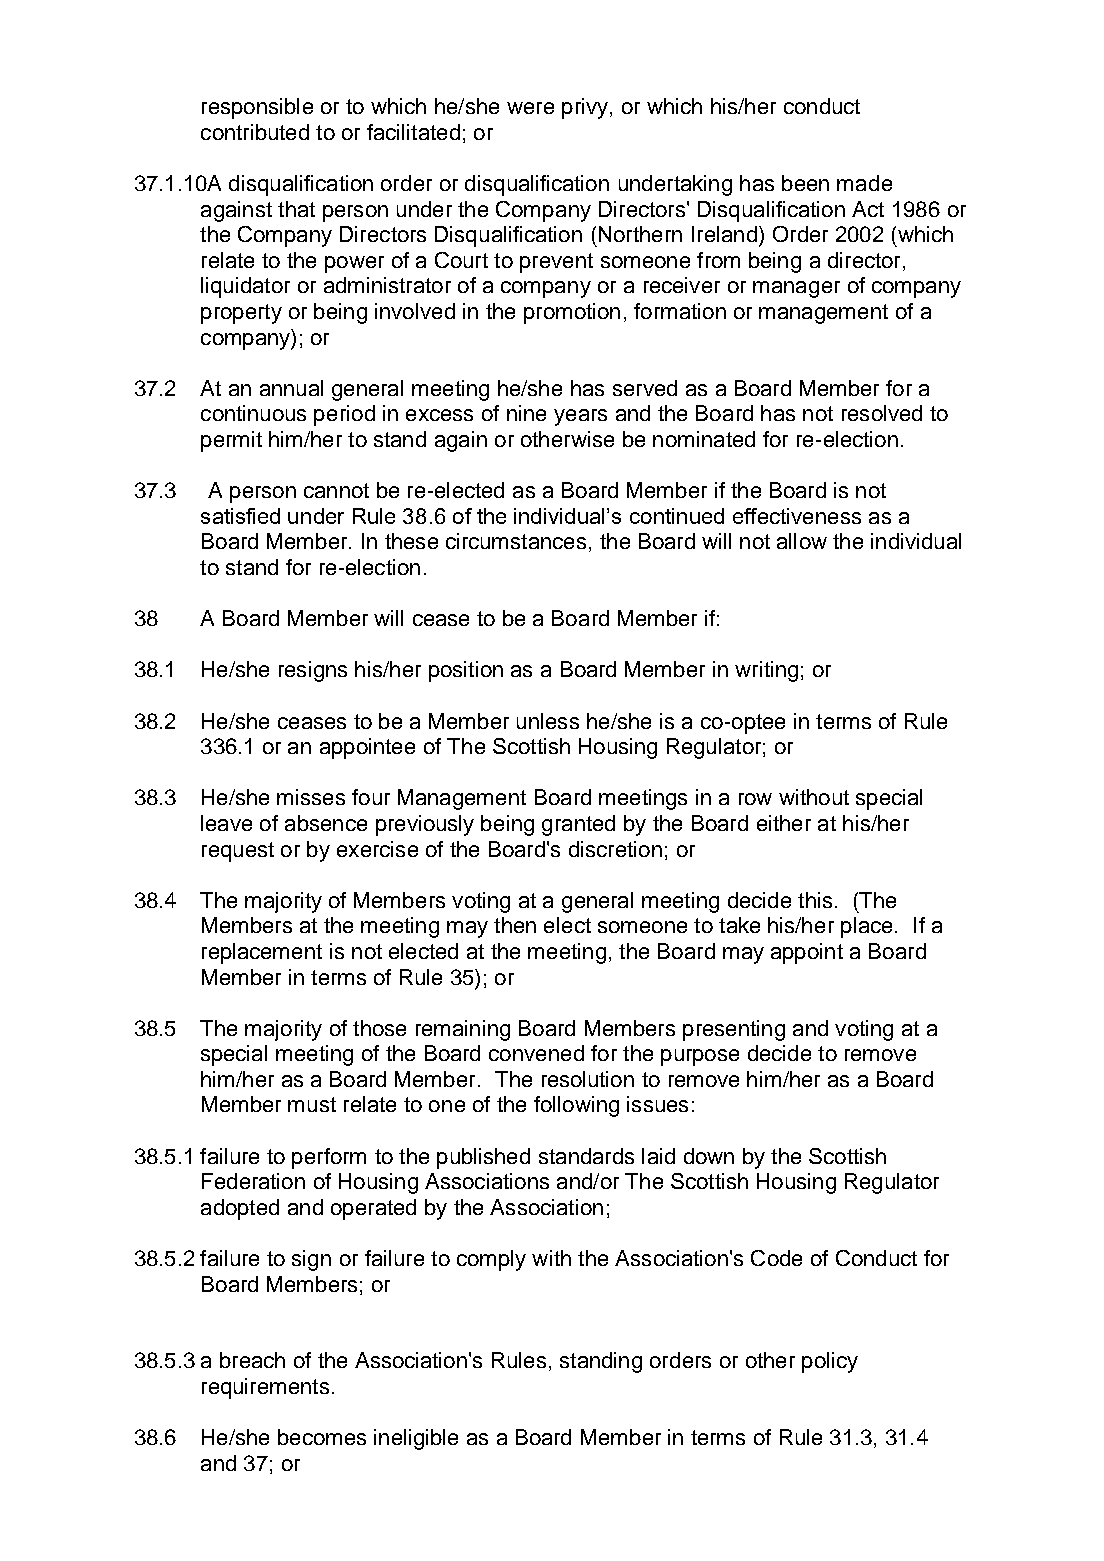 The width and height of the image is (1104, 1561). I want to click on effectiveness, so click(797, 516).
